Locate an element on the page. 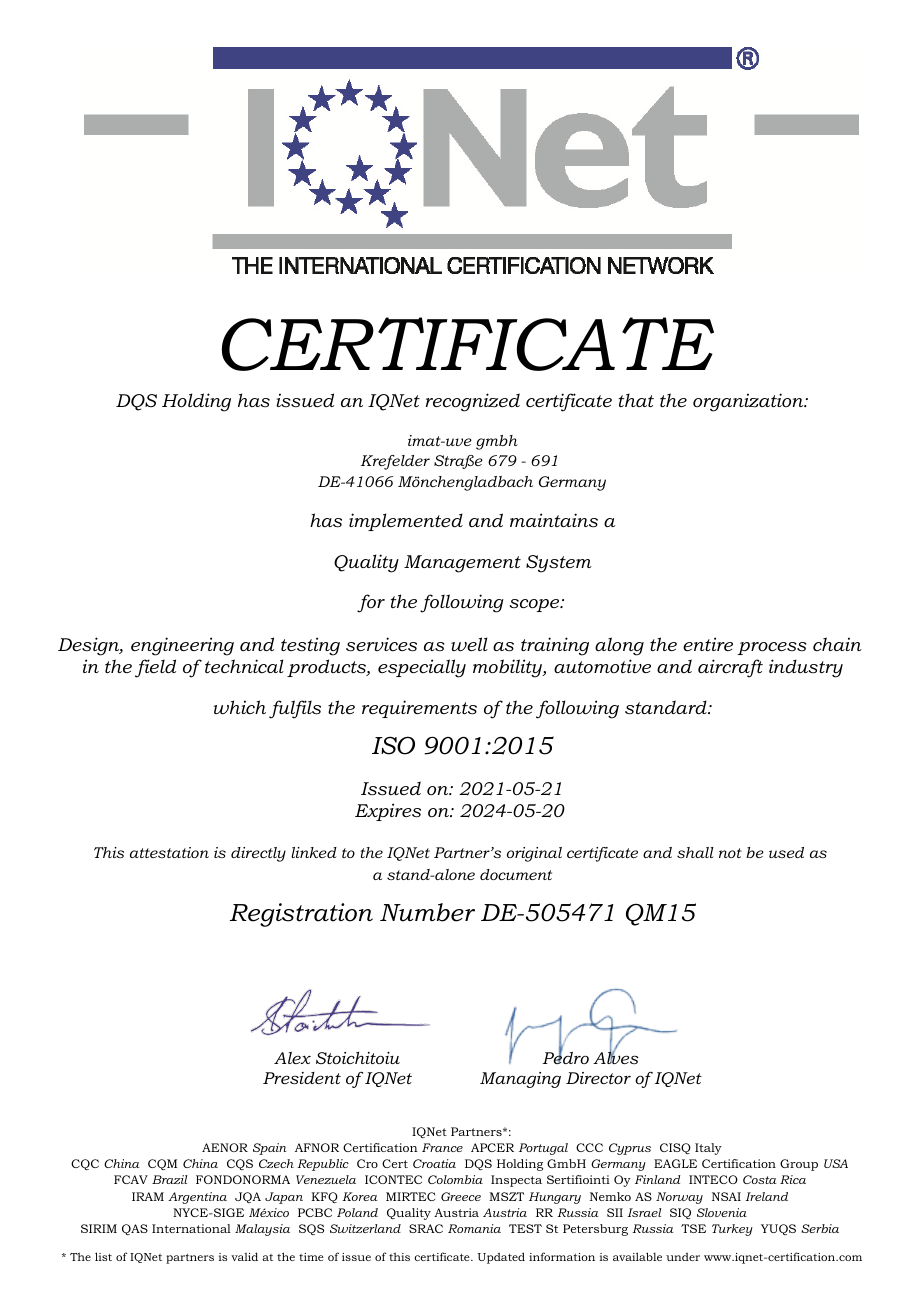 This document has height=1308, width=924. aircraft is located at coordinates (730, 668).
